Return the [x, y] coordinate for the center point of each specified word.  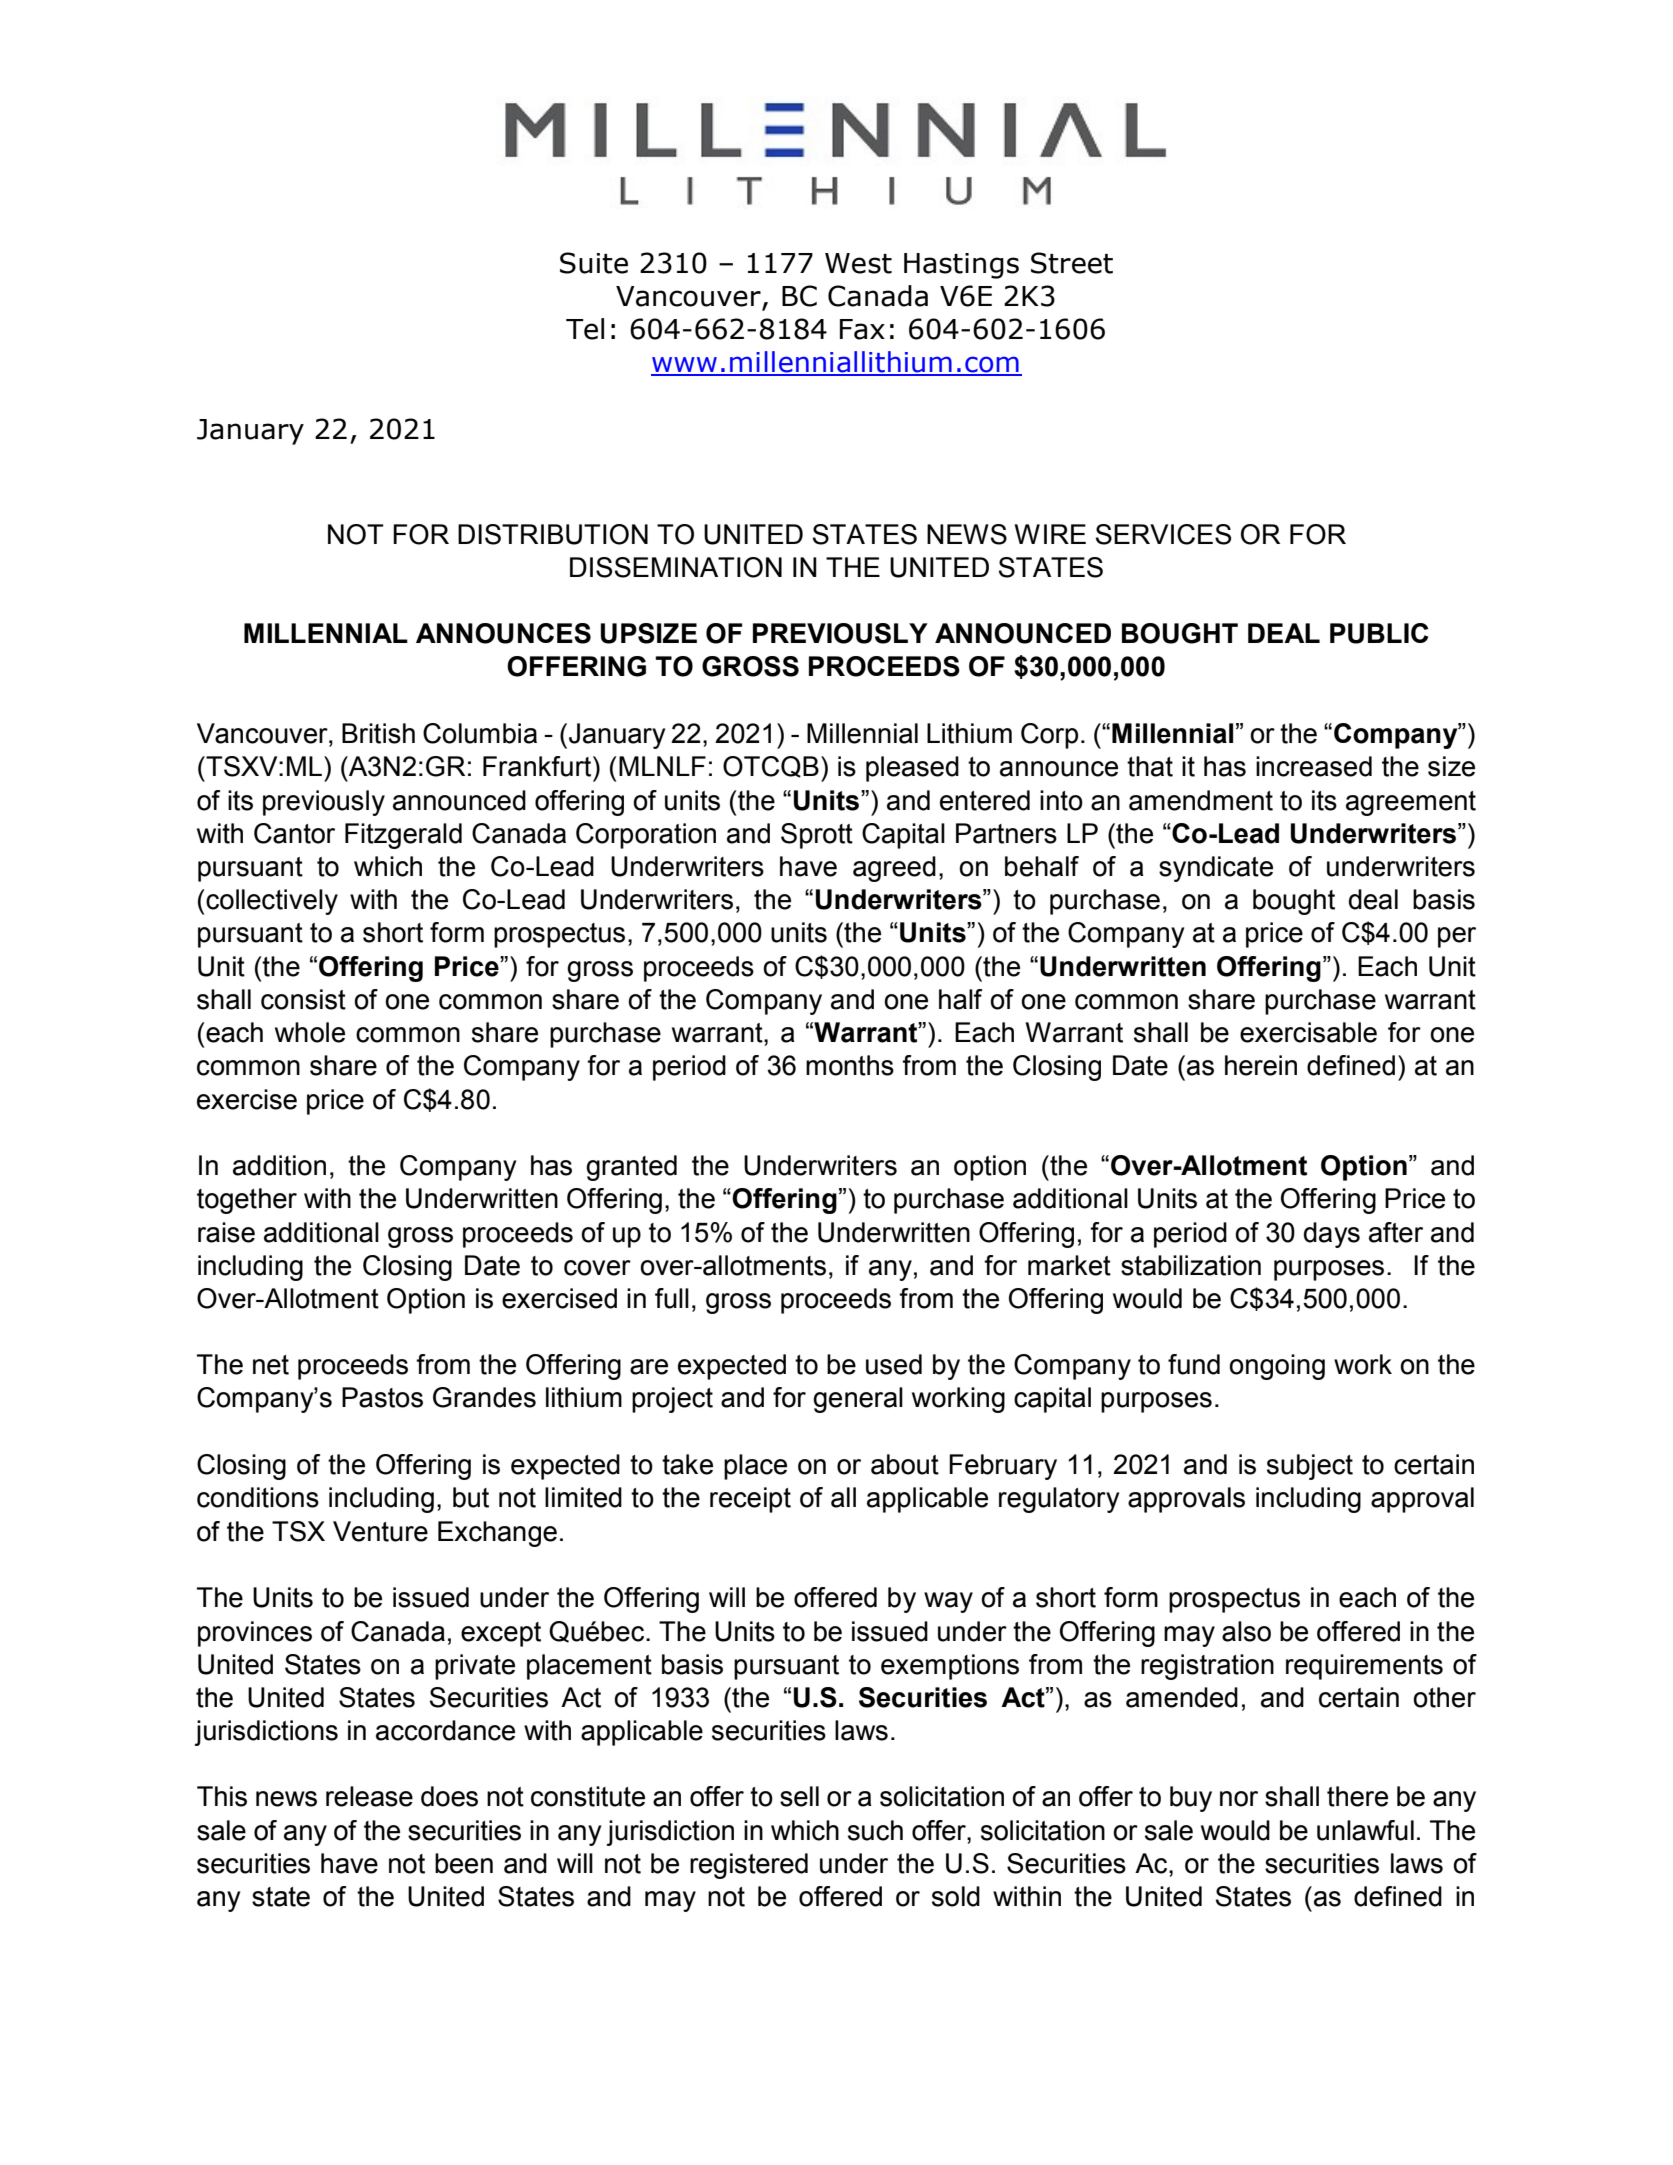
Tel [585, 329]
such [875, 1830]
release [369, 1796]
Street [1072, 263]
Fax [862, 329]
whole [310, 1032]
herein [1261, 1065]
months [850, 1065]
